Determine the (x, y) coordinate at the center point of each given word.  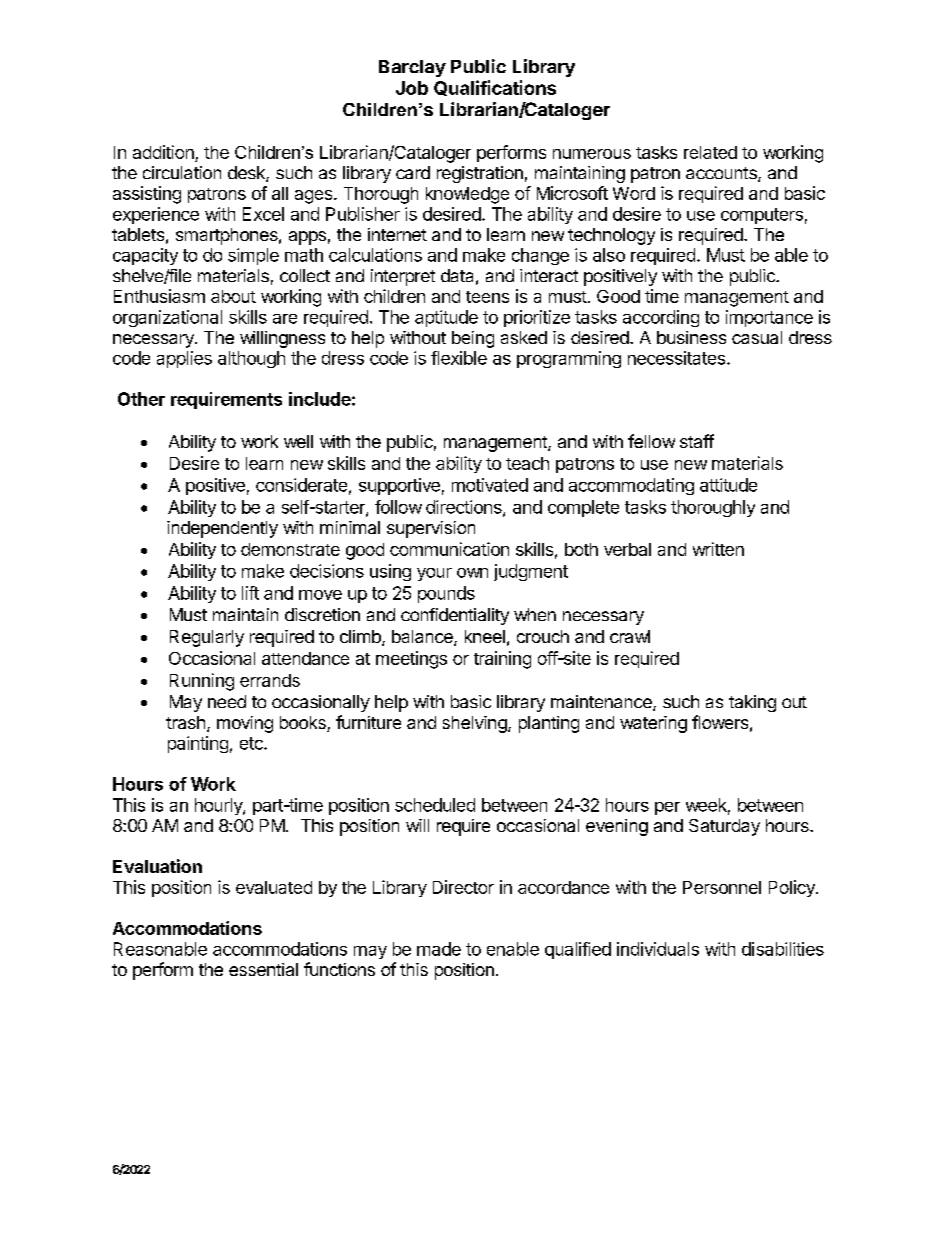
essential (263, 969)
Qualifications (495, 88)
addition (163, 152)
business (691, 337)
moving (245, 724)
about (233, 296)
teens (487, 297)
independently (222, 529)
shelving (476, 724)
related (710, 152)
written (718, 549)
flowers (720, 722)
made (439, 949)
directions (465, 508)
